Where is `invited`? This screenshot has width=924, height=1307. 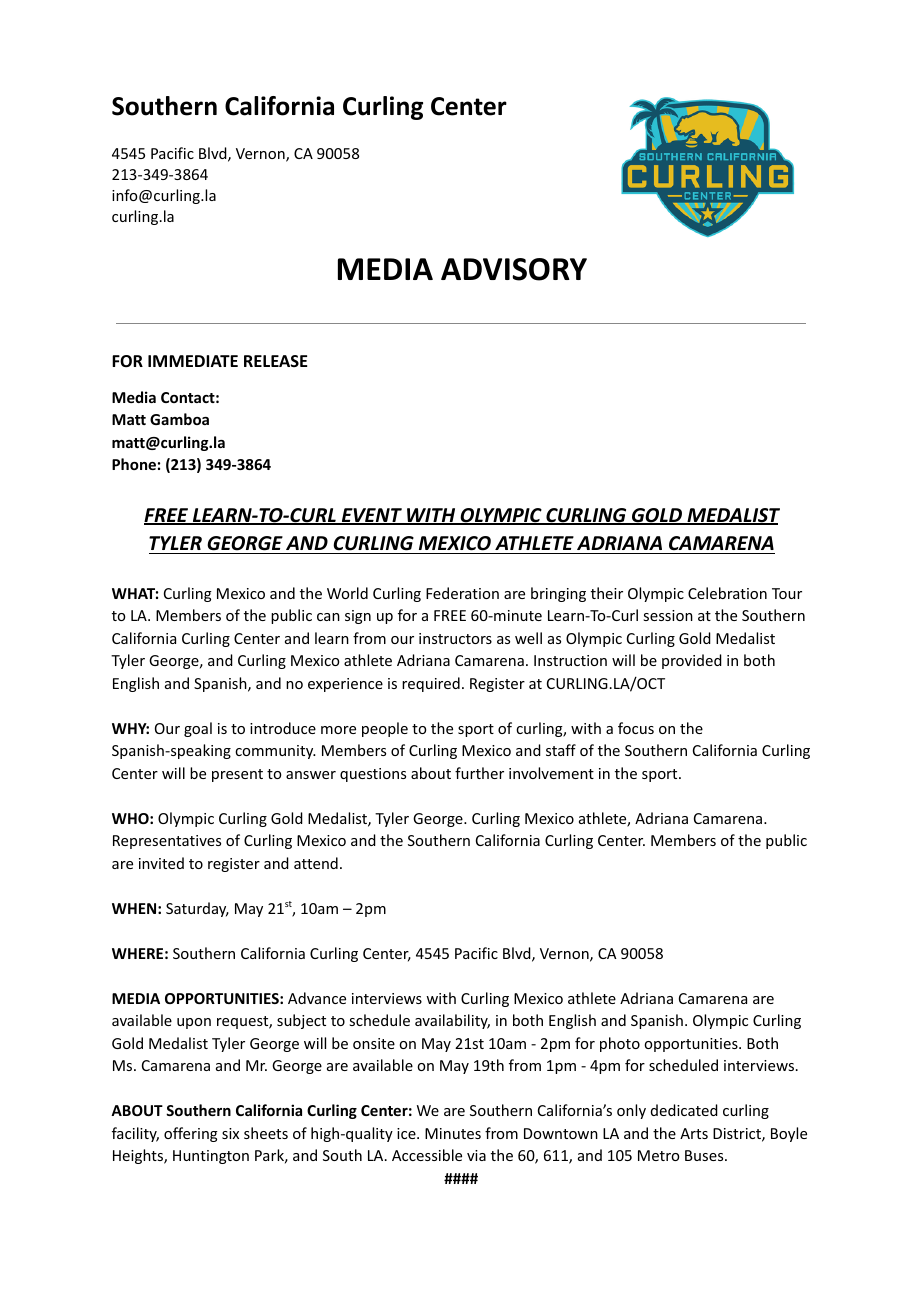
invited is located at coordinates (161, 863).
